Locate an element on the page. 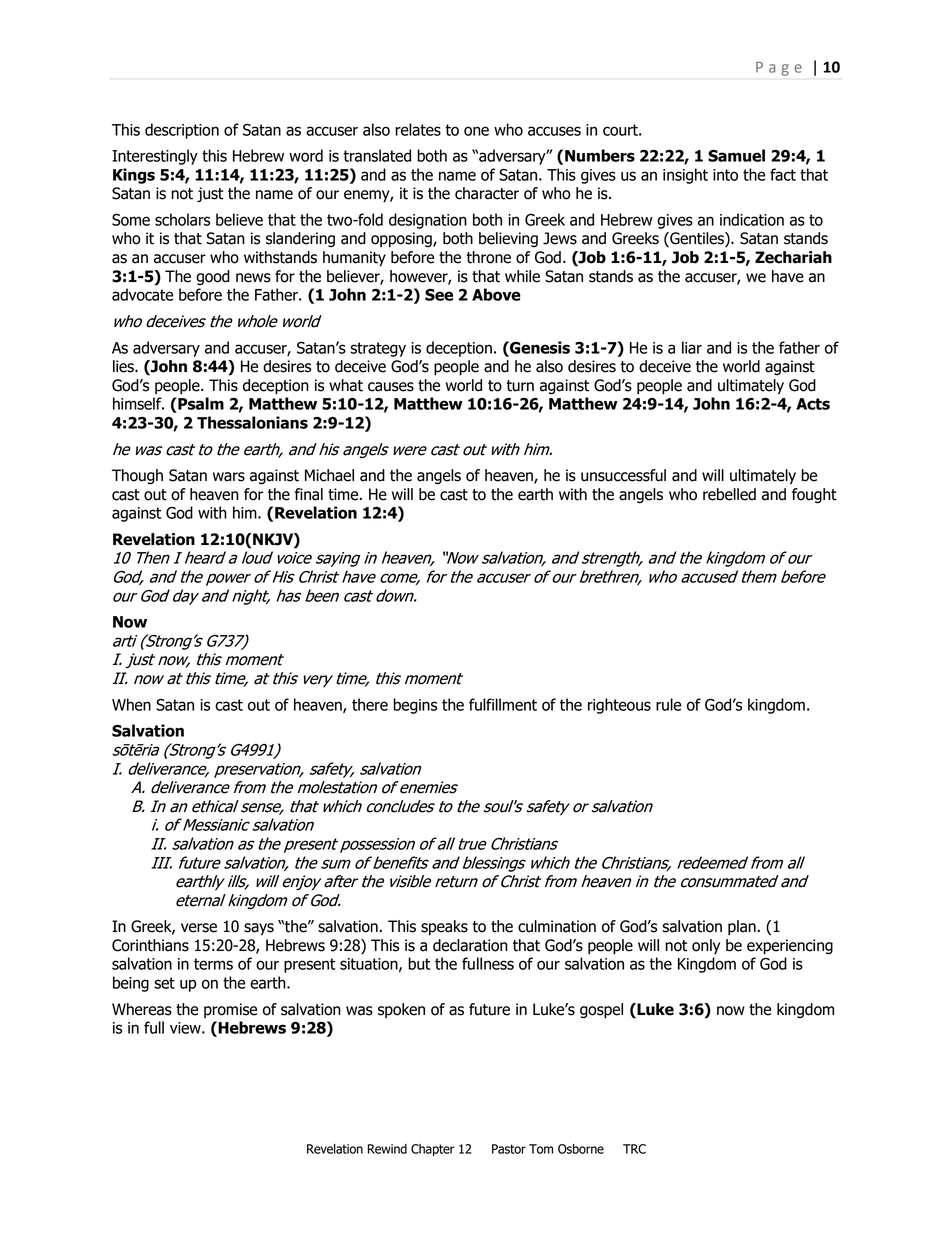  rule is located at coordinates (668, 704).
